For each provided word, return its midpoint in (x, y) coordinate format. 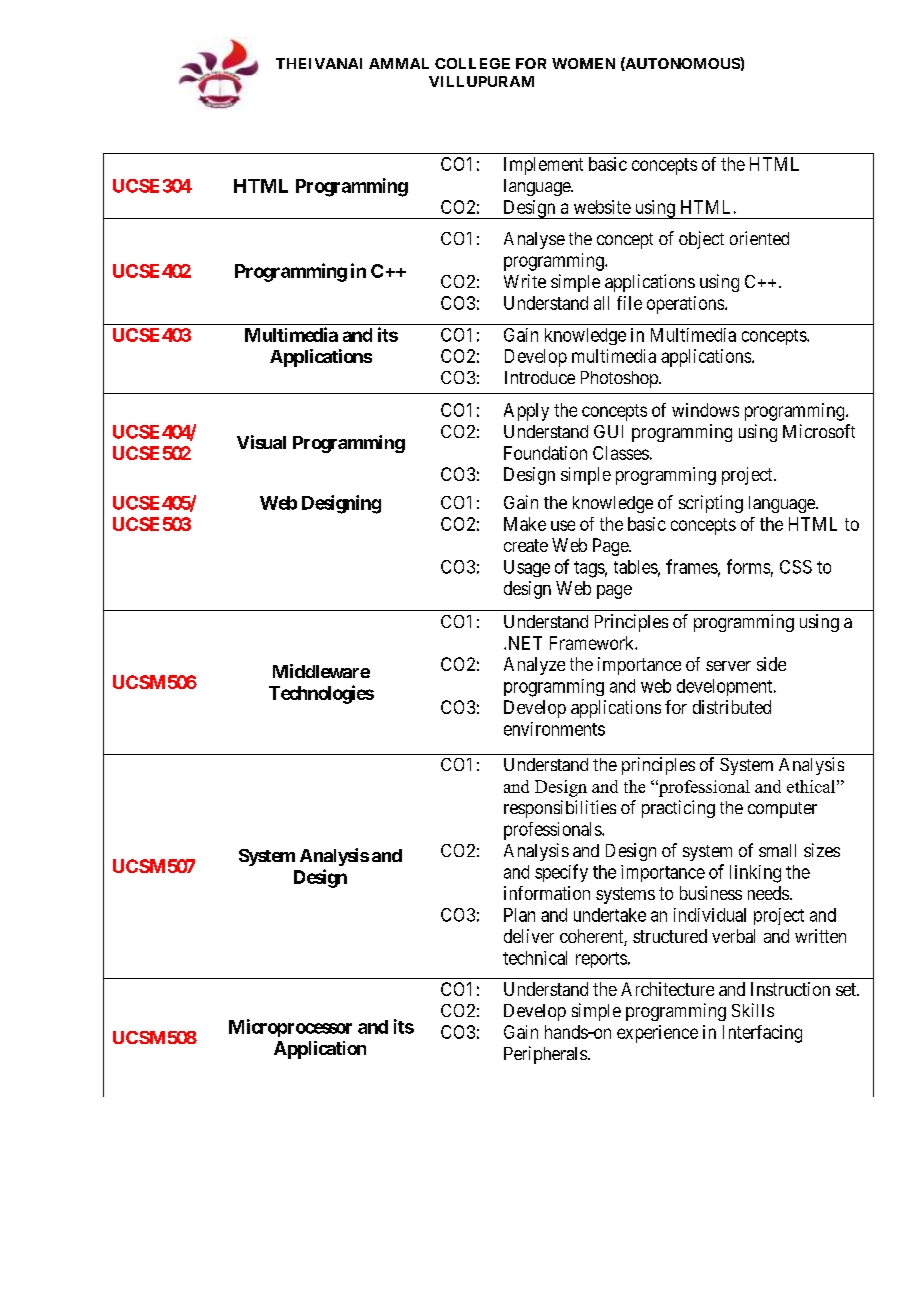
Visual (261, 442)
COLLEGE (472, 63)
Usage (527, 568)
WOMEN (583, 63)
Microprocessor (290, 1028)
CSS (796, 567)
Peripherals (545, 1055)
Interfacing (762, 1034)
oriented (759, 238)
